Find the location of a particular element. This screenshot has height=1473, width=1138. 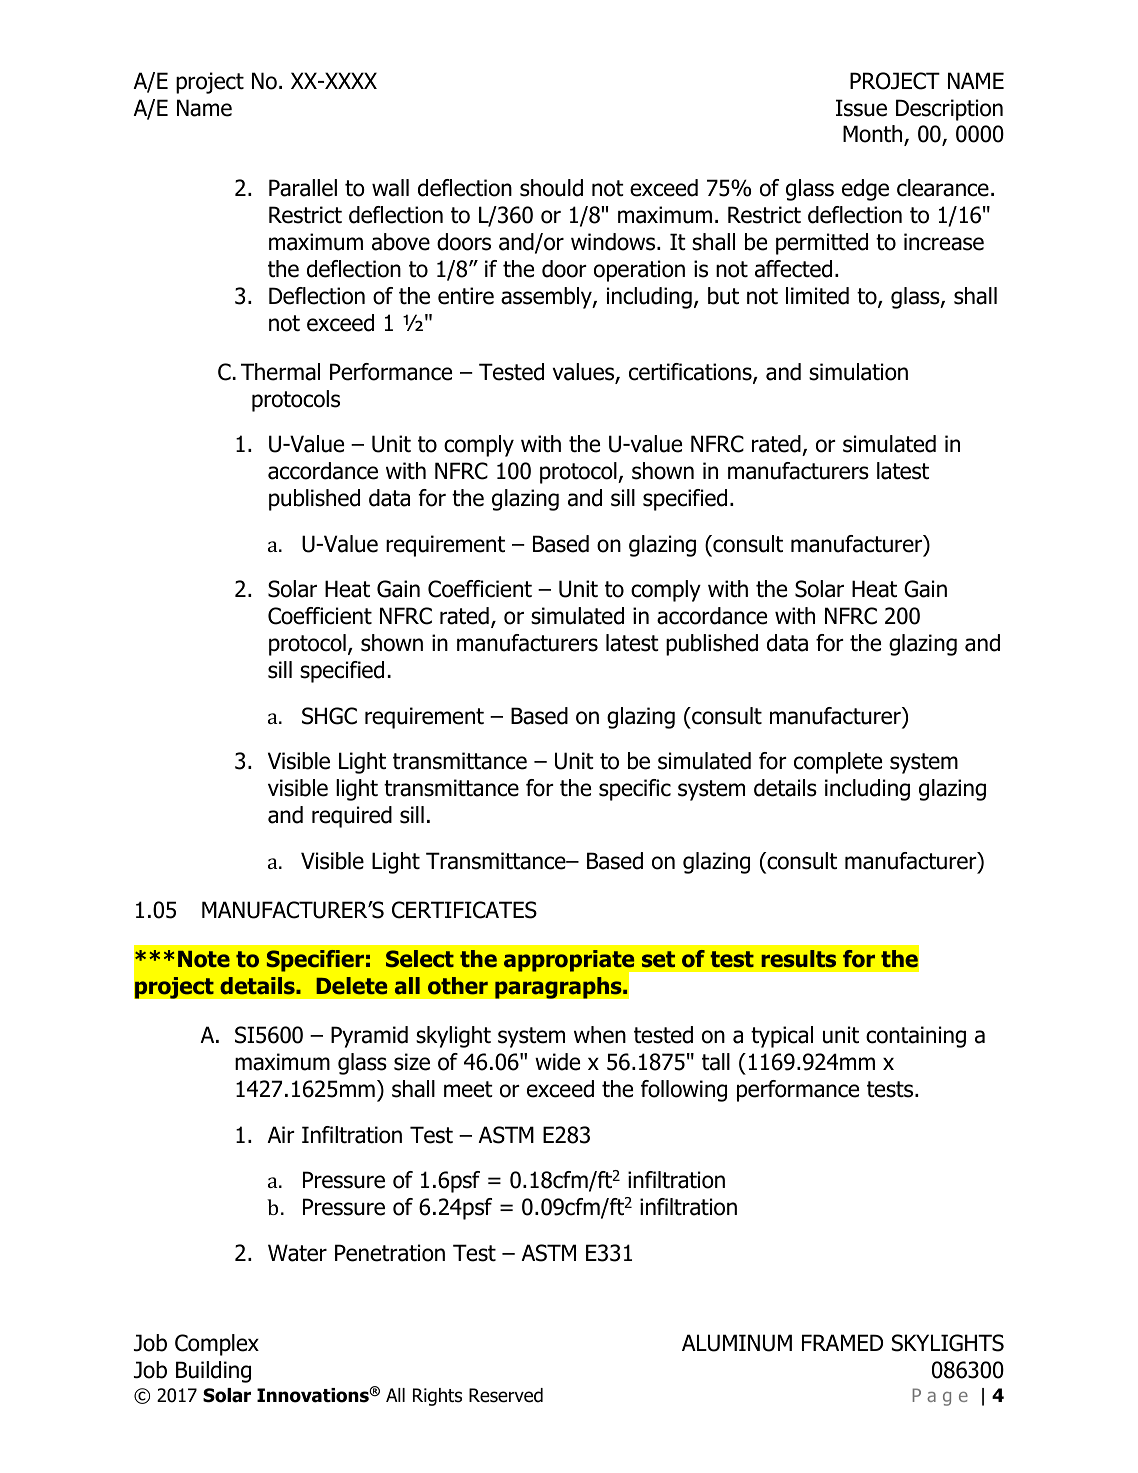

complete is located at coordinates (838, 763).
